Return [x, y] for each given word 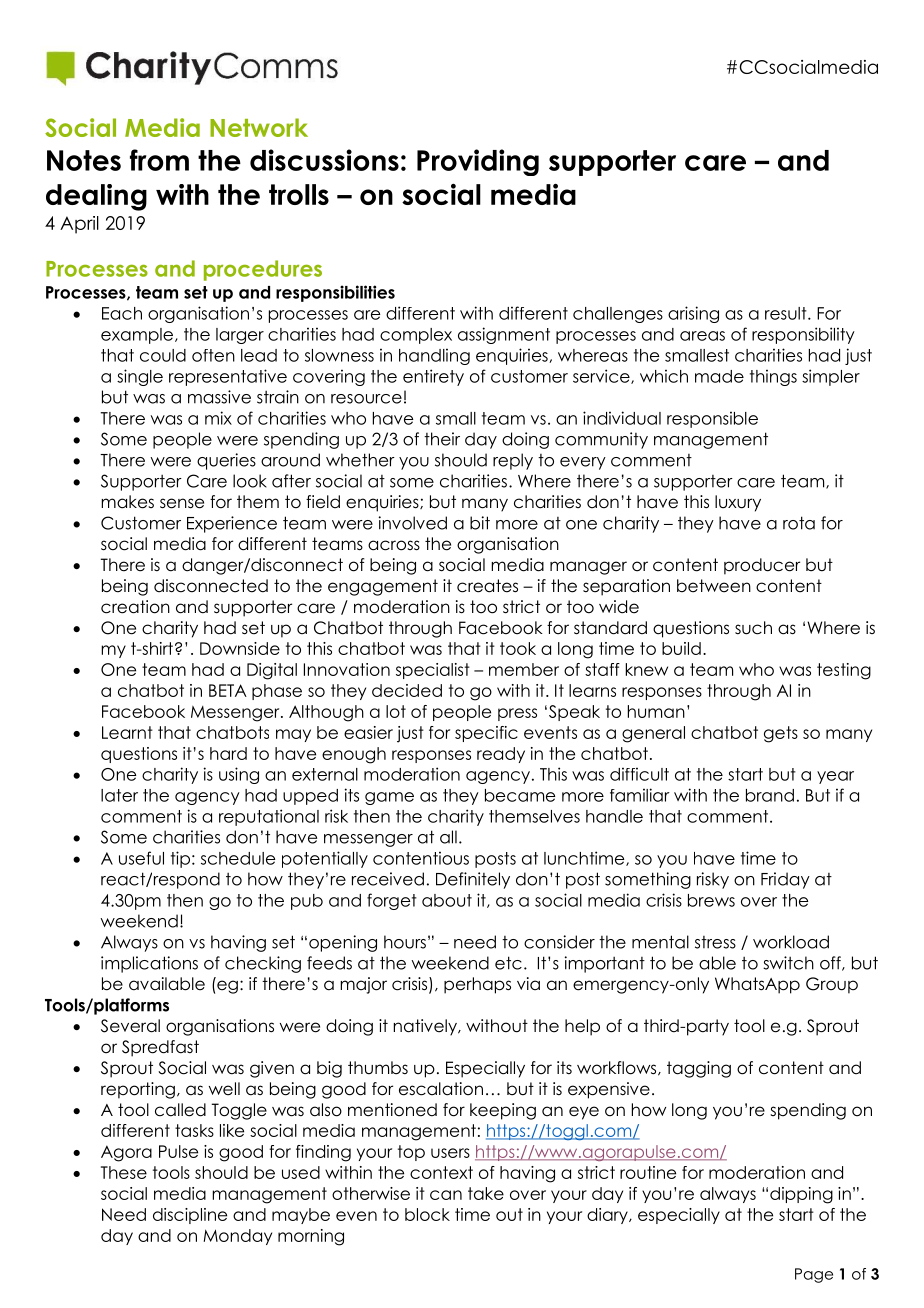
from [159, 160]
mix [218, 418]
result [787, 313]
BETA [228, 690]
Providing [478, 162]
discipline [190, 1216]
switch [788, 963]
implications [149, 964]
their [442, 439]
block [427, 1214]
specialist [433, 671]
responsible [712, 419]
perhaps [477, 985]
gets [781, 734]
